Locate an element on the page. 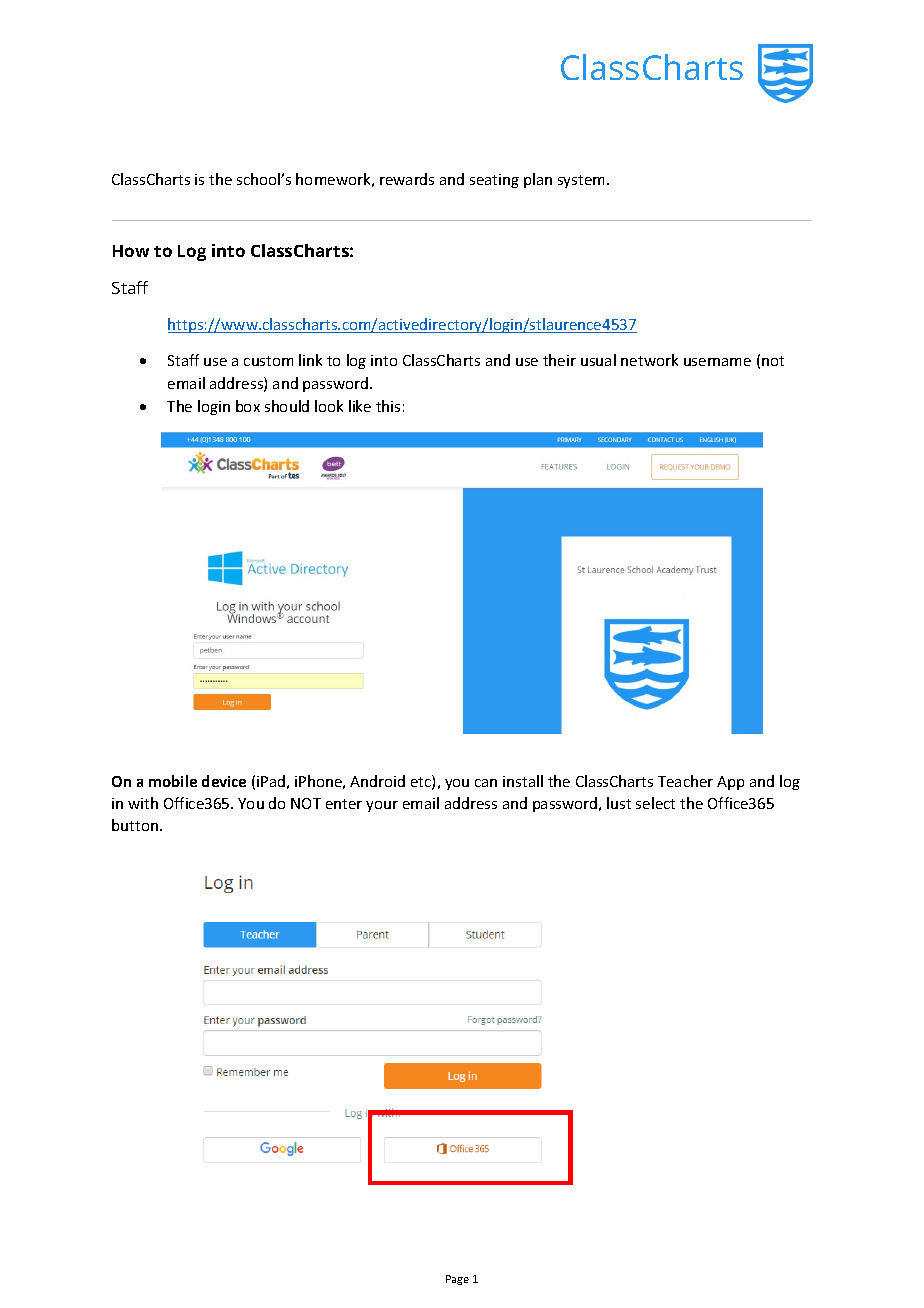  enter is located at coordinates (344, 804).
